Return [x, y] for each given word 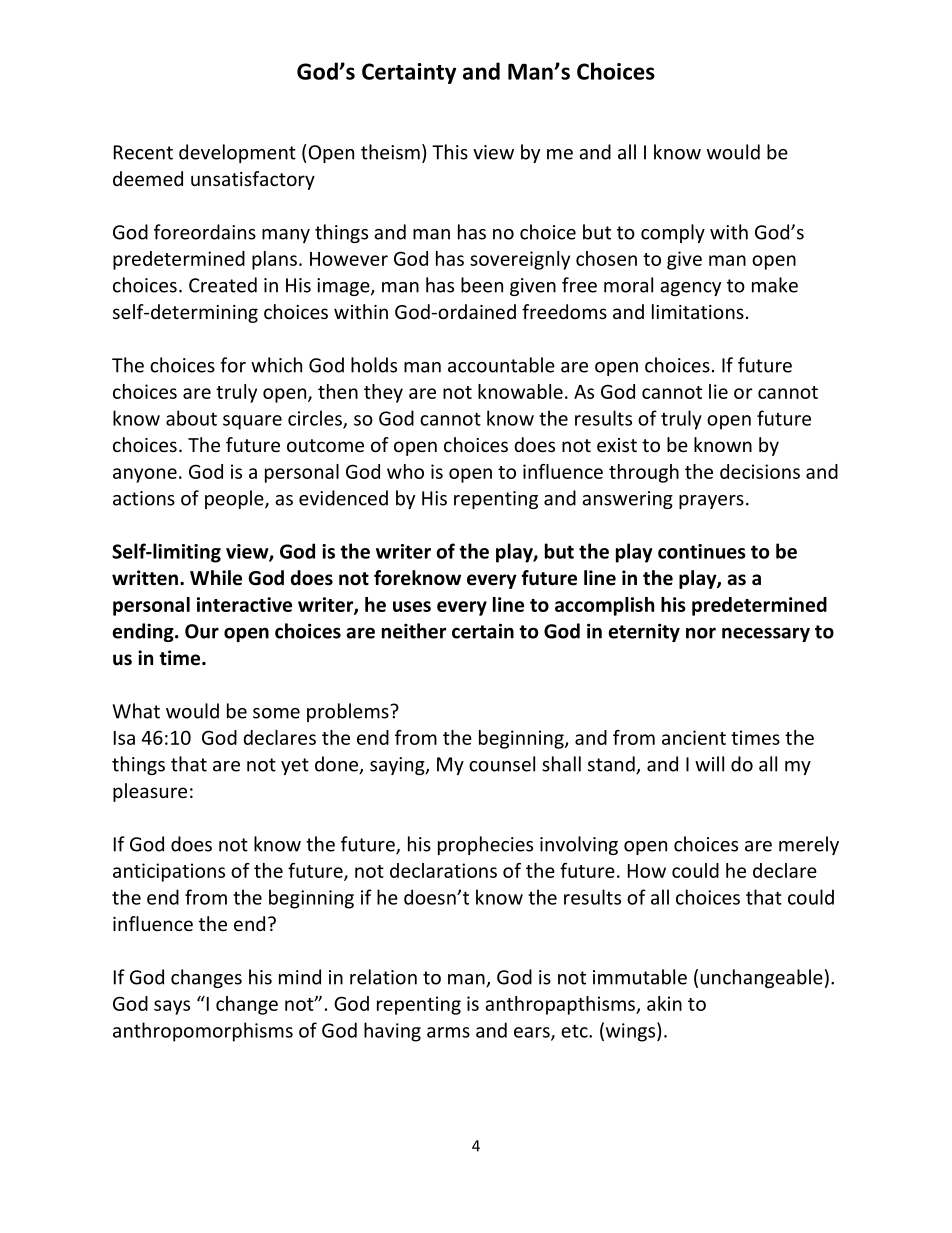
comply [673, 233]
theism [390, 152]
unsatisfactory [253, 180]
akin [664, 1003]
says [172, 1007]
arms [448, 1032]
